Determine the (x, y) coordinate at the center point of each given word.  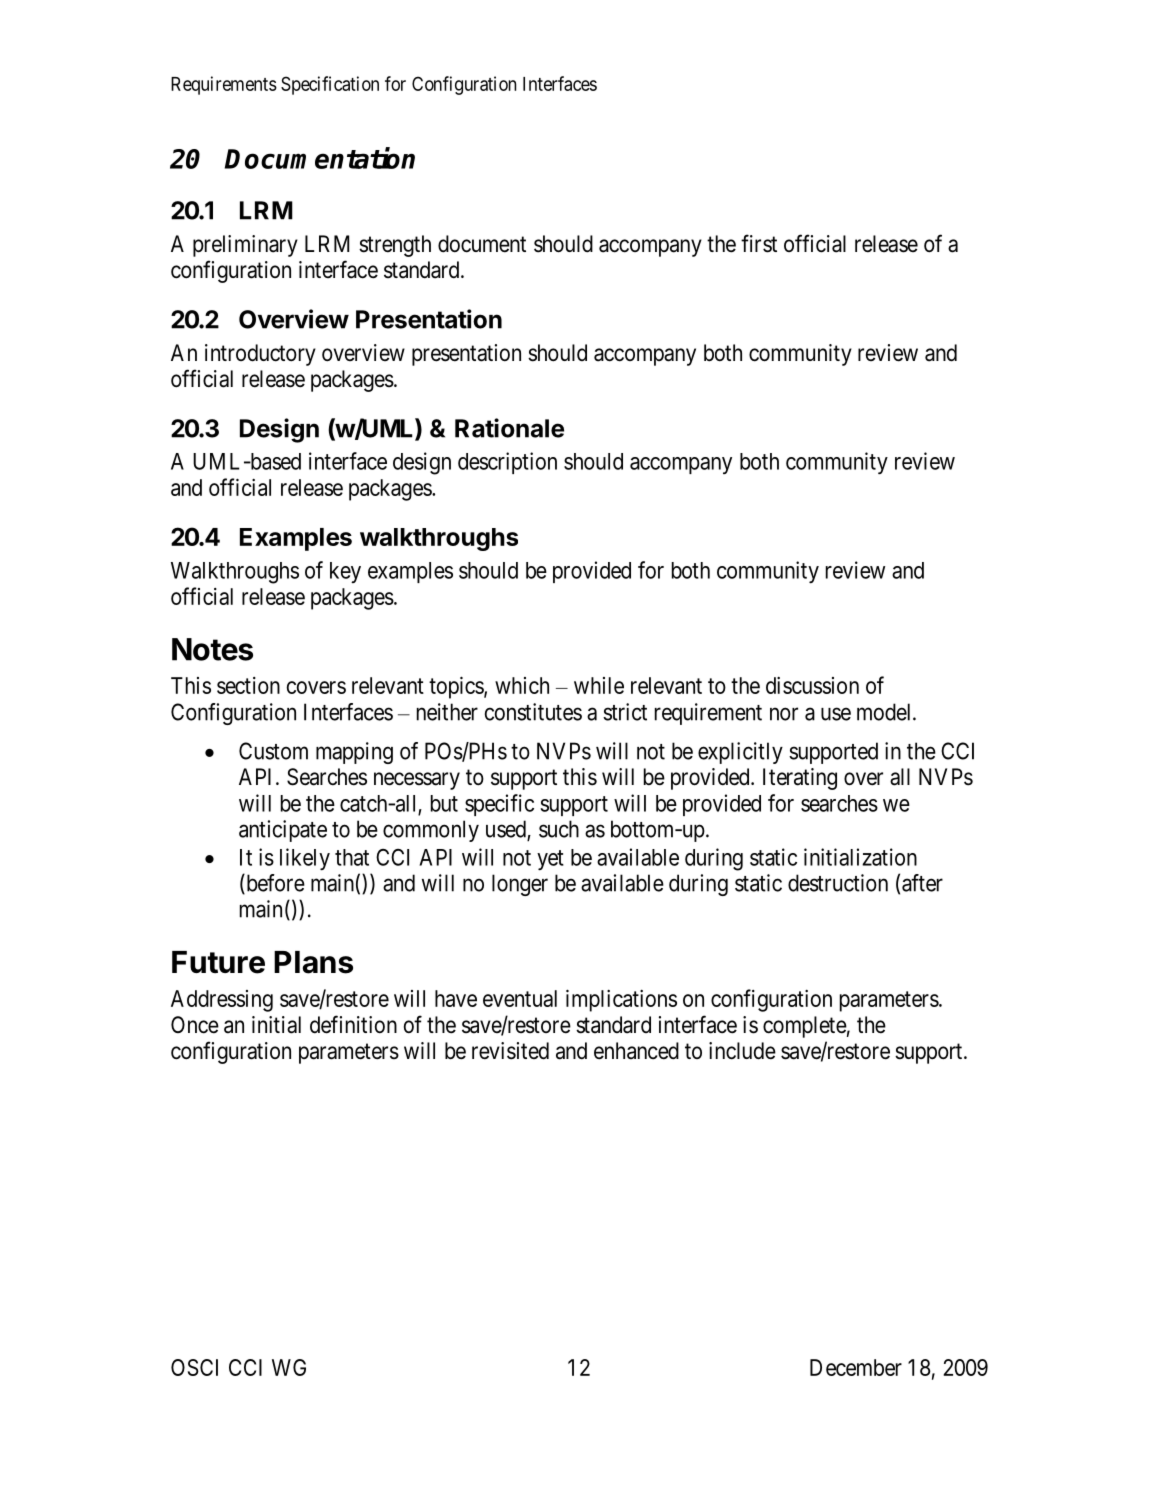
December (856, 1367)
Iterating (800, 779)
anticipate (283, 831)
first (759, 243)
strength (395, 246)
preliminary (245, 246)
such (559, 829)
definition (353, 1024)
